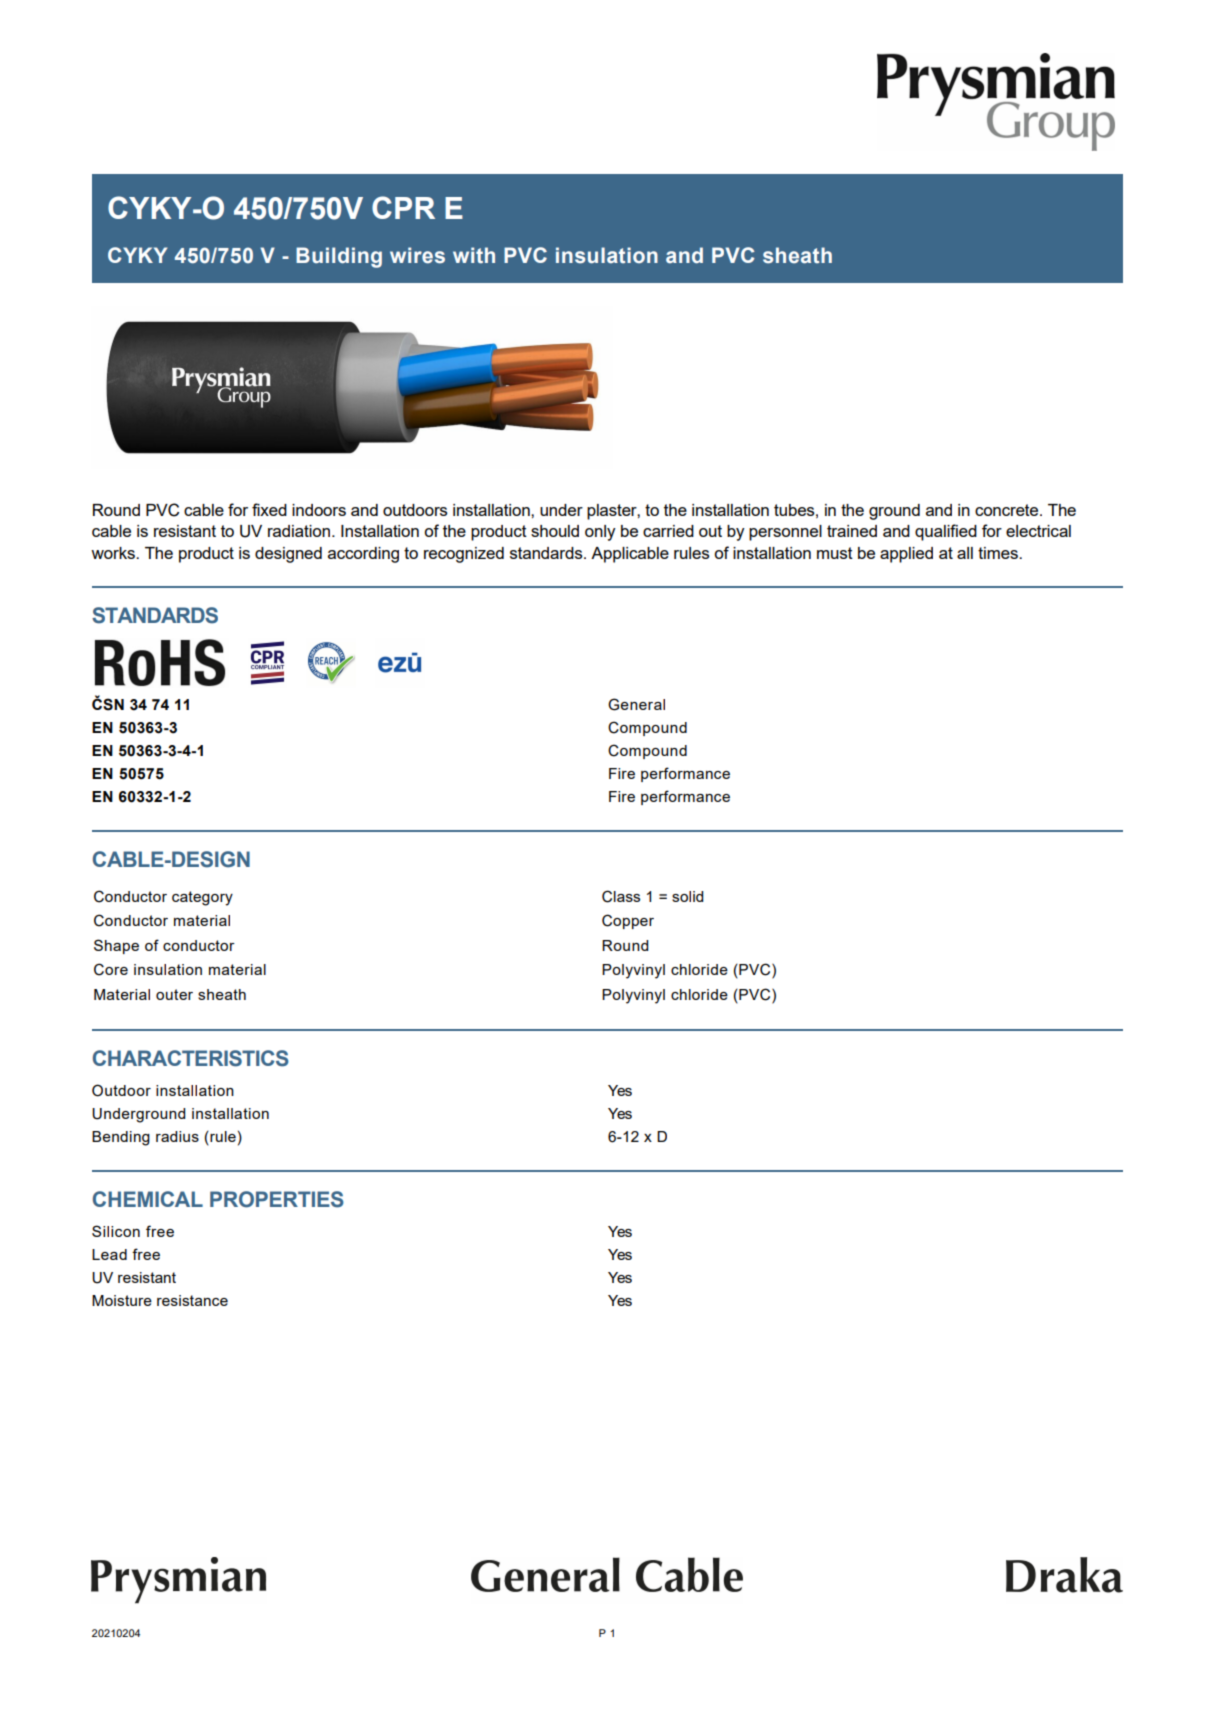  Describe the element at coordinates (339, 257) in the image. I see `Building` at that location.
